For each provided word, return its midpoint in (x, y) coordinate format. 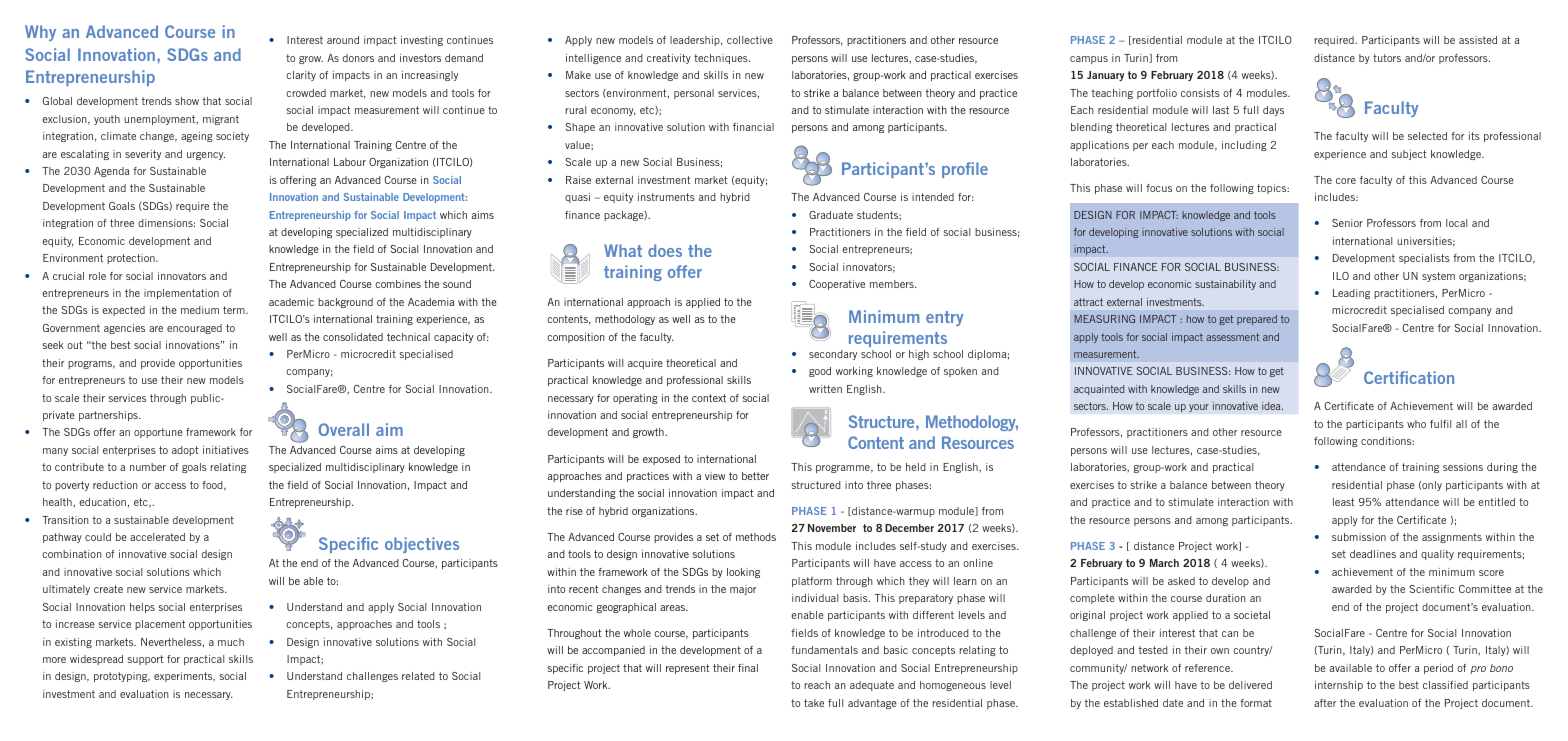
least (1344, 502)
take (814, 703)
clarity (301, 76)
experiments (184, 677)
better (755, 476)
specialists (1424, 259)
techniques (722, 59)
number (148, 467)
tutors (1387, 58)
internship (1339, 686)
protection (132, 259)
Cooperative (837, 285)
